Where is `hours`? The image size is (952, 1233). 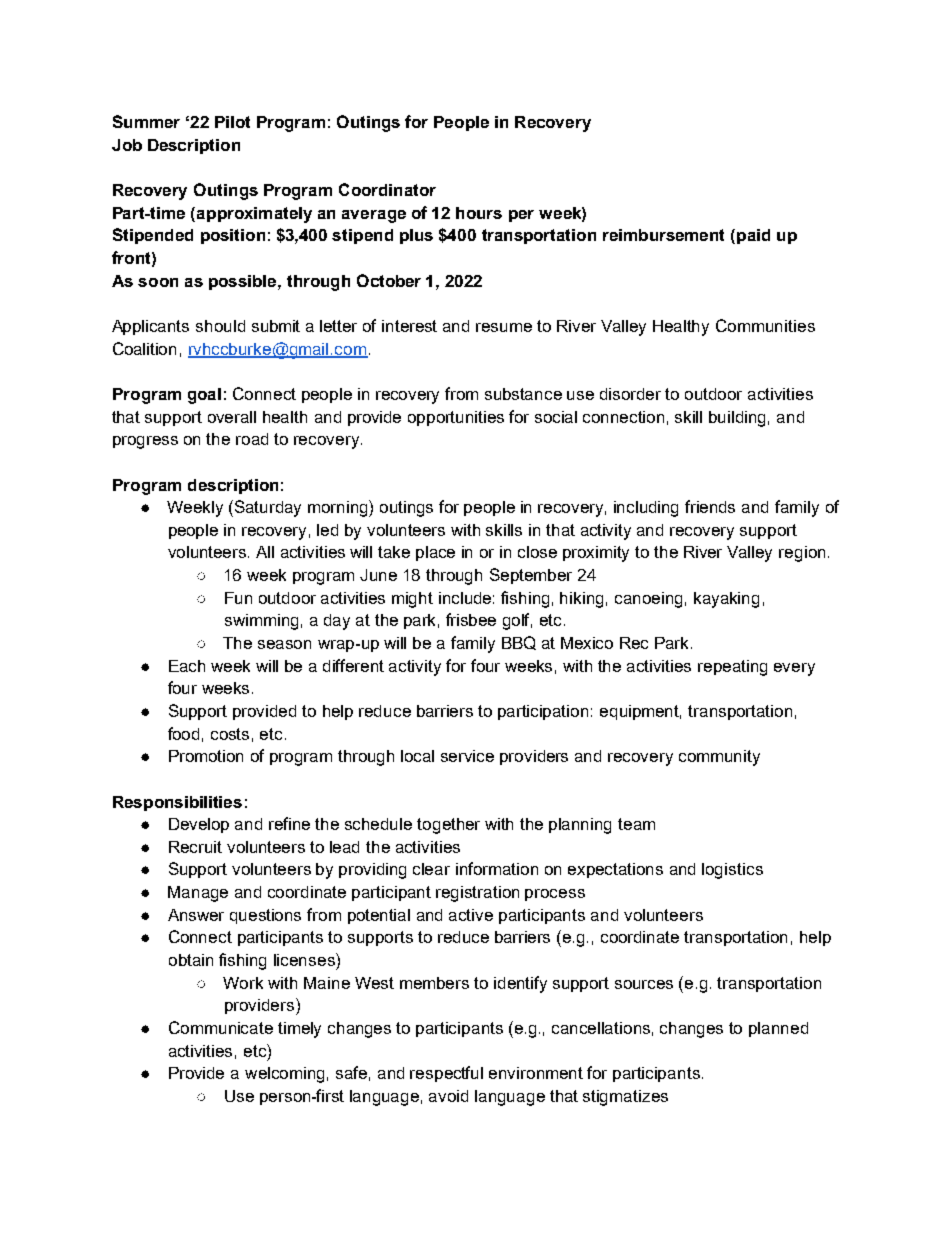
hours is located at coordinates (479, 213).
